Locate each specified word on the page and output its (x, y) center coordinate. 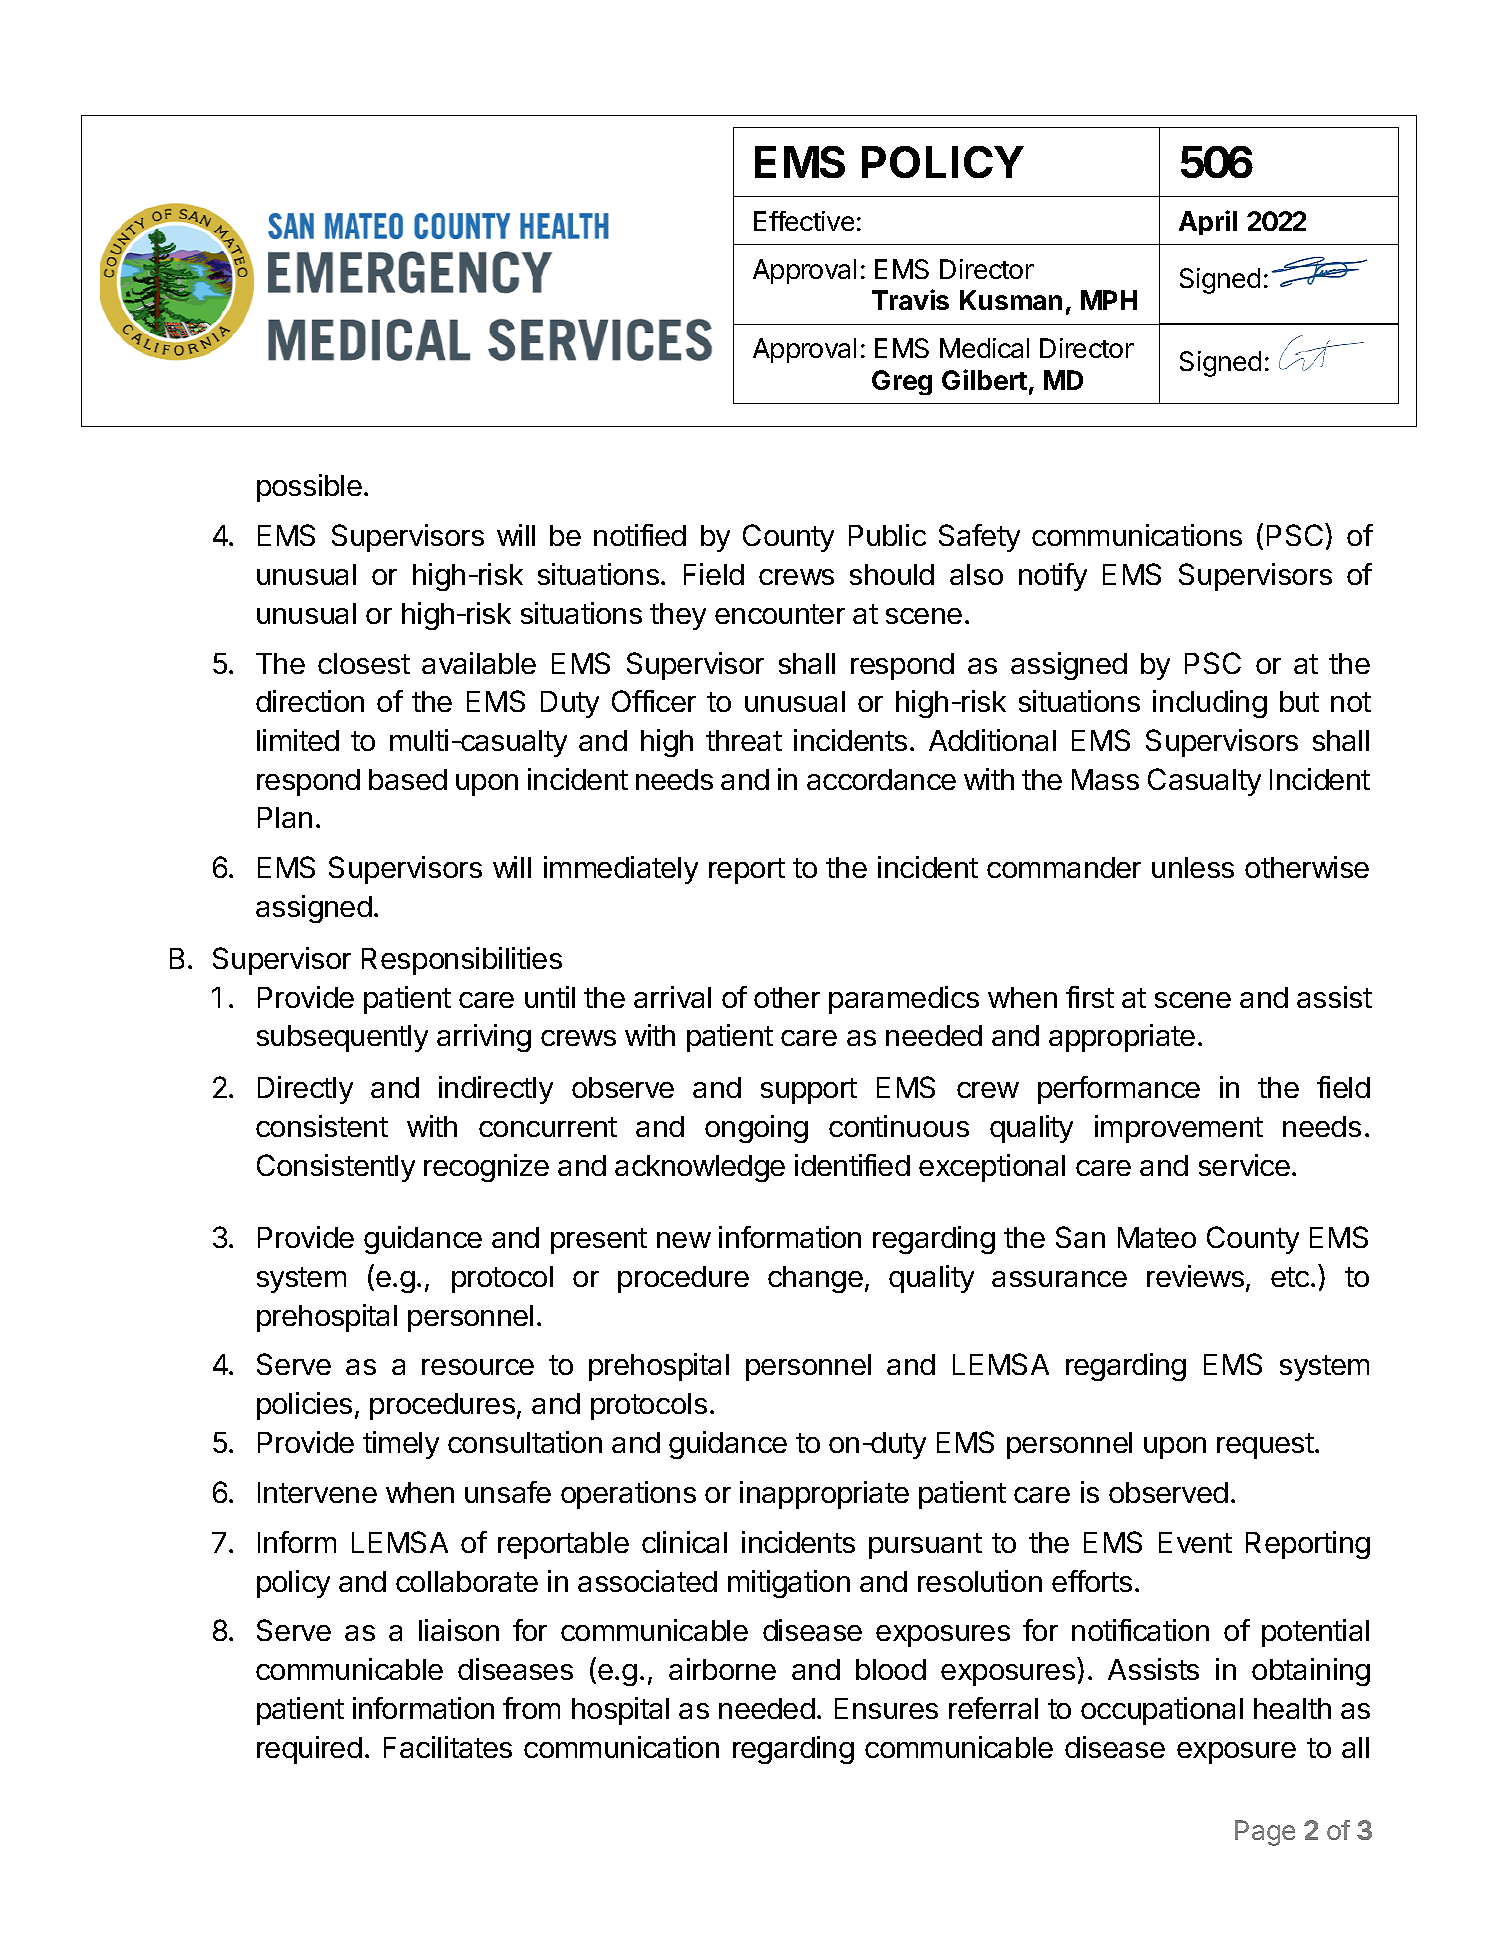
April (1208, 222)
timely (401, 1445)
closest (364, 663)
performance (1119, 1090)
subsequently (342, 1038)
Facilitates (448, 1747)
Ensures (886, 1708)
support (809, 1091)
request (1265, 1446)
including (1210, 704)
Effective (804, 221)
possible (309, 488)
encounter (780, 614)
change (815, 1279)
